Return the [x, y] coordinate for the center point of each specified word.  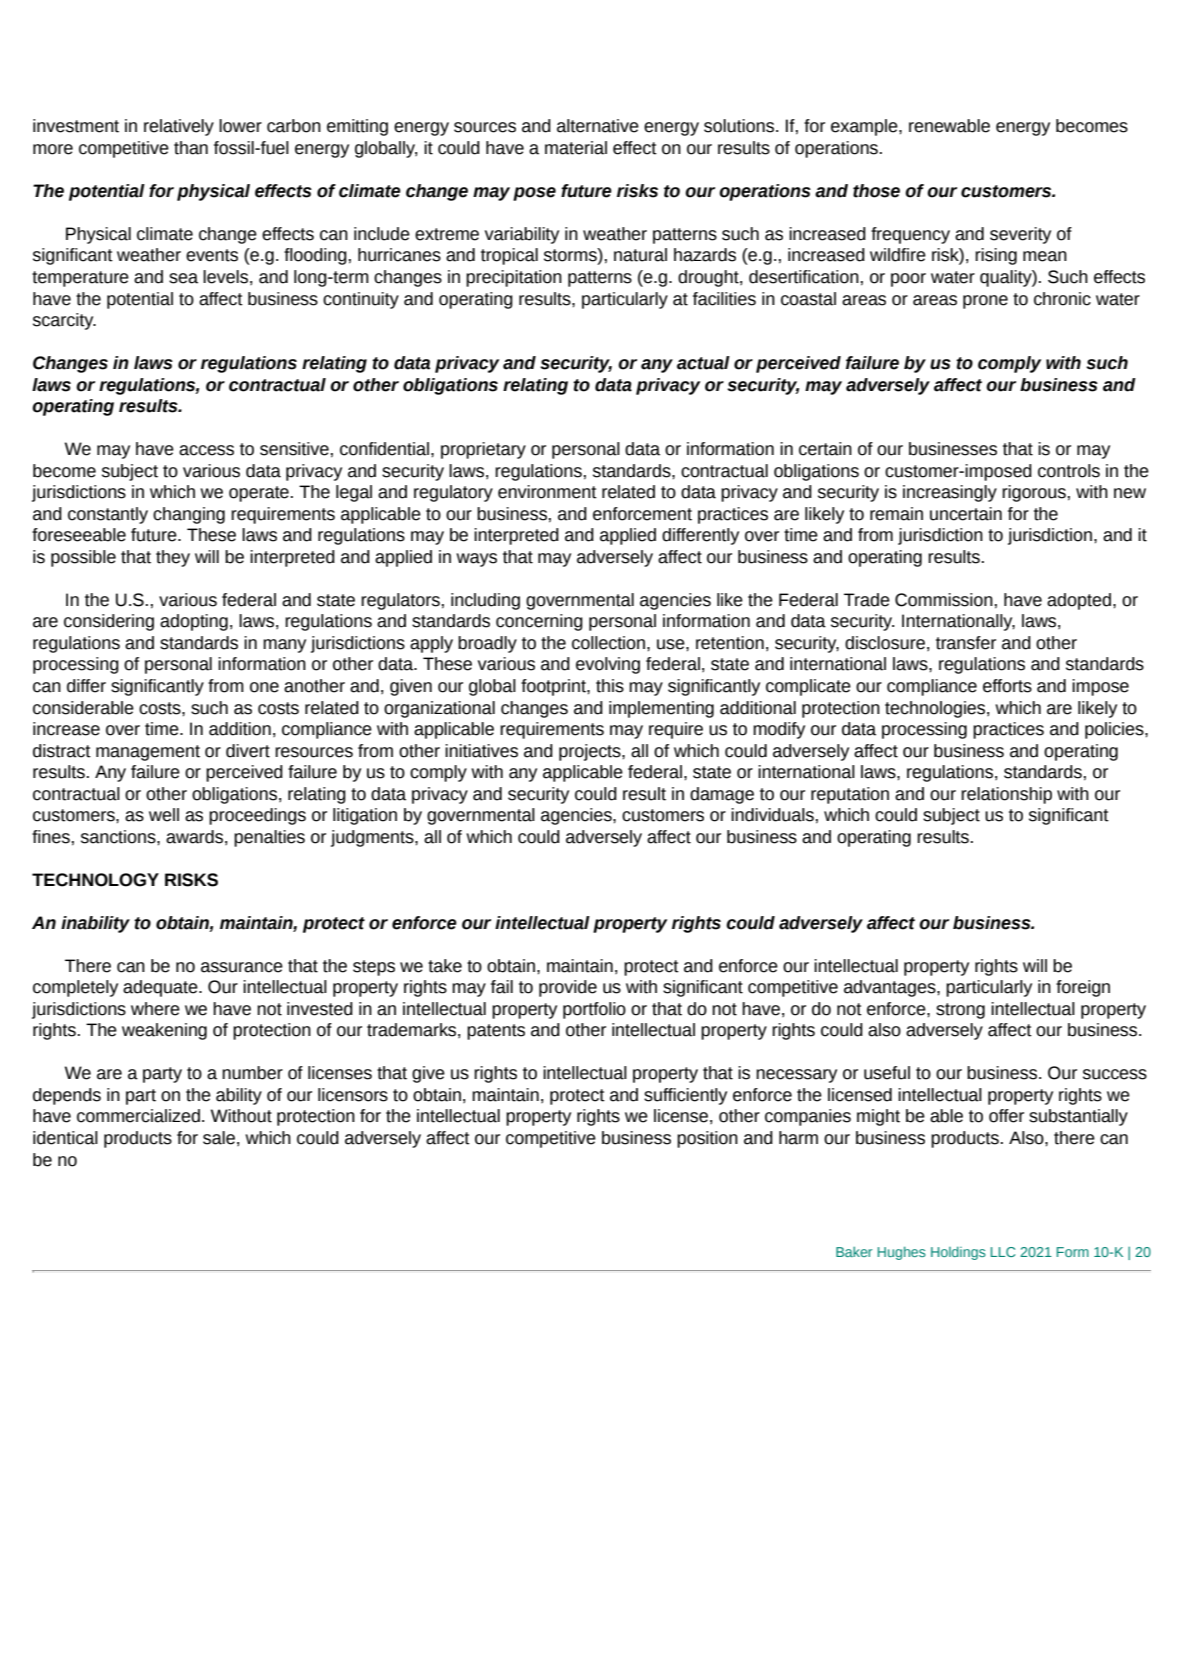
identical [65, 1138]
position [707, 1139]
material [576, 148]
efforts [1007, 686]
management [148, 753]
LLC [1003, 1252]
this [610, 686]
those [876, 191]
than [191, 148]
